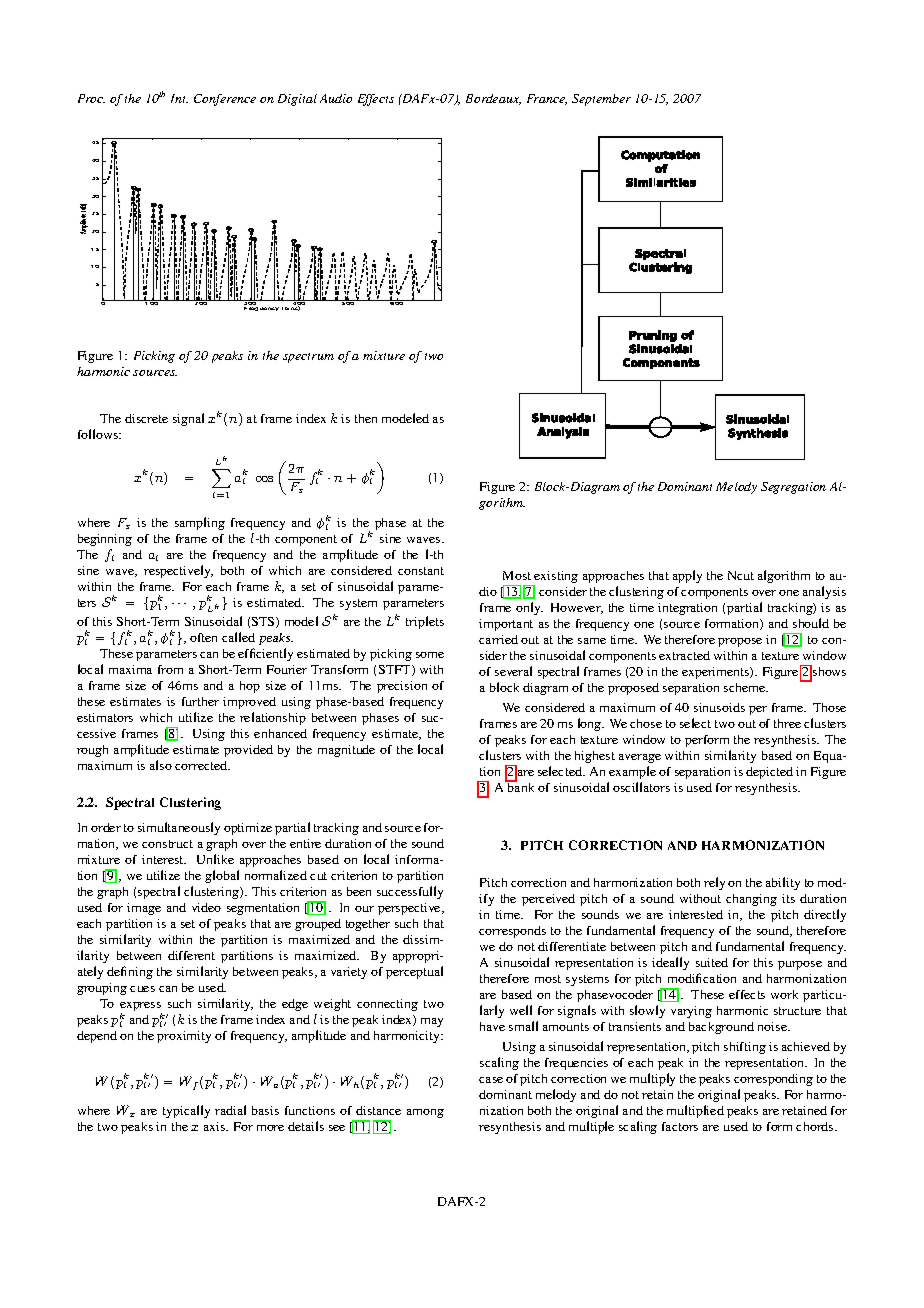 This image has width=924, height=1308. Describe the element at coordinates (425, 622) in the image. I see `triplets` at that location.
